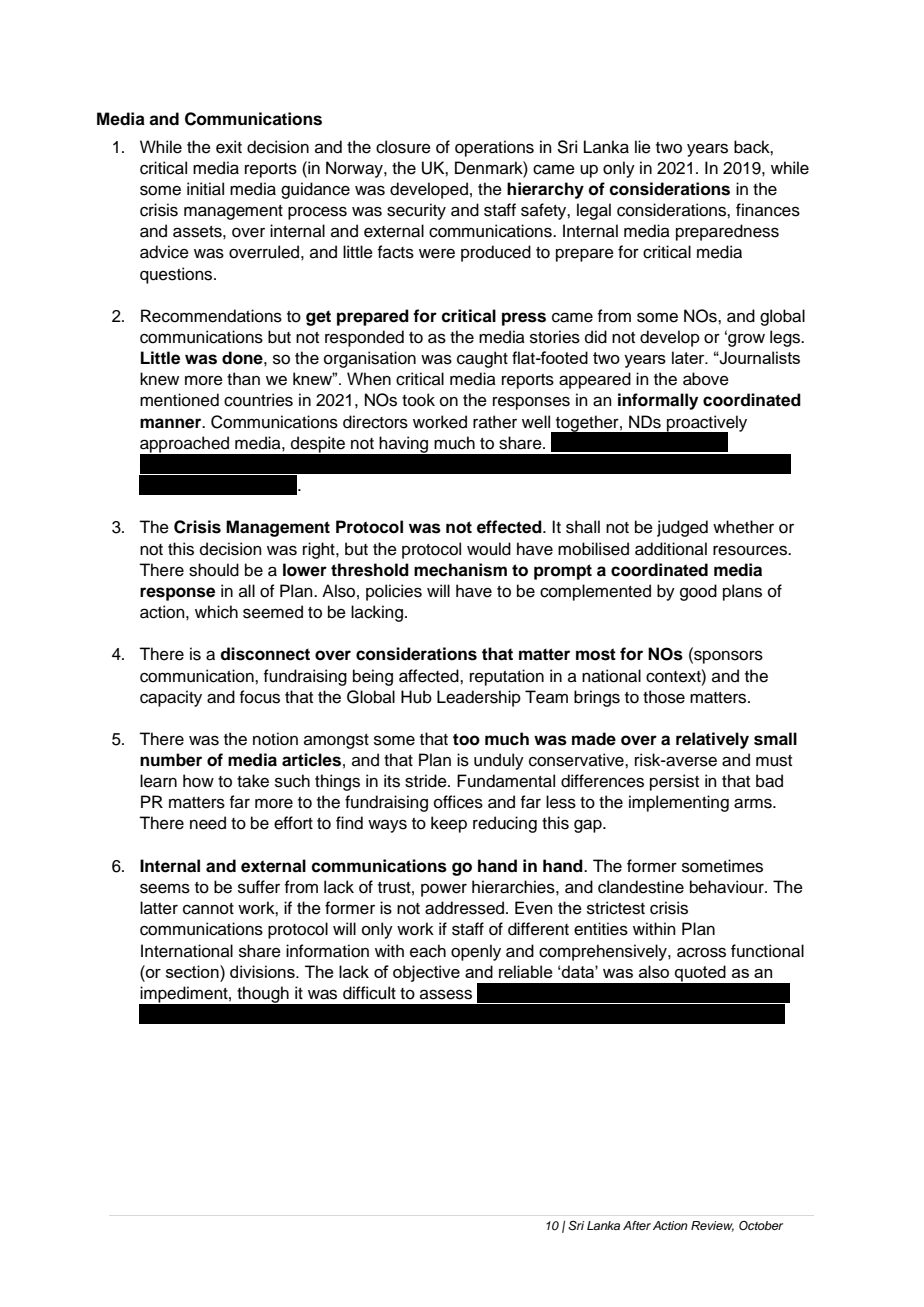 Image resolution: width=924 pixels, height=1307 pixels. Describe the element at coordinates (494, 148) in the screenshot. I see `operations` at that location.
